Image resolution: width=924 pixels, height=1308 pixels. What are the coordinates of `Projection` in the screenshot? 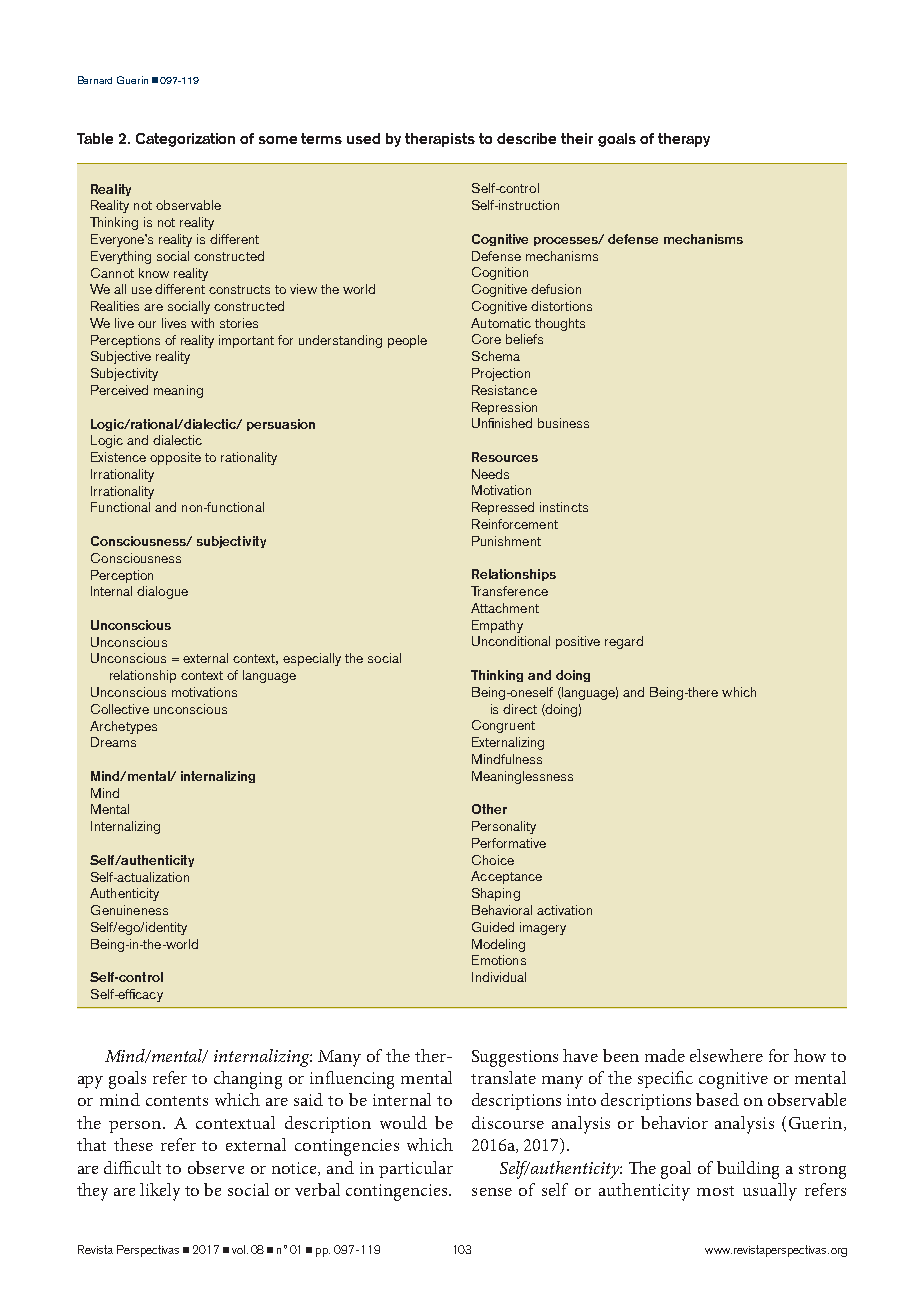 It's located at (501, 374).
